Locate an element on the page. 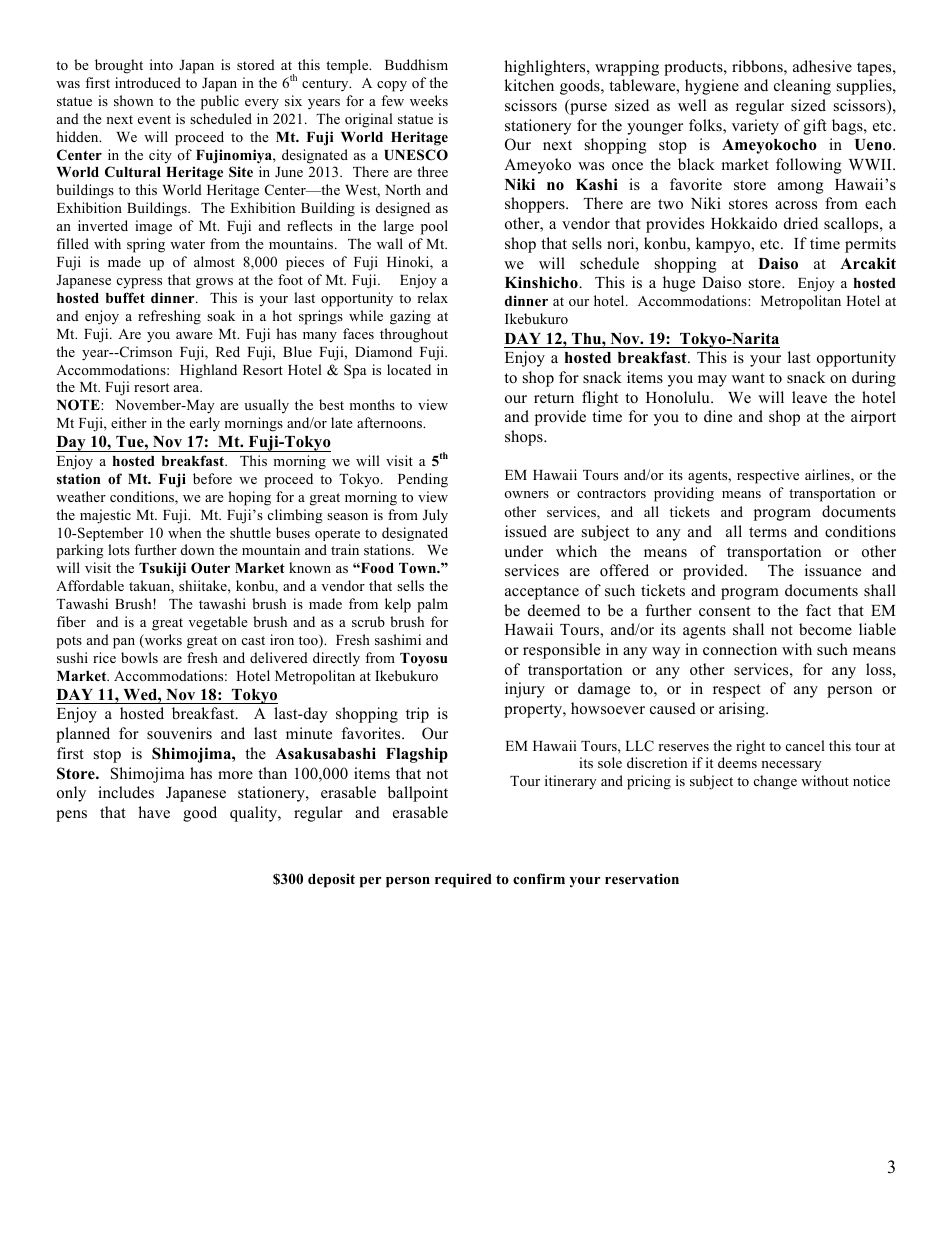 The height and width of the image is (1233, 952). introduced is located at coordinates (148, 82).
